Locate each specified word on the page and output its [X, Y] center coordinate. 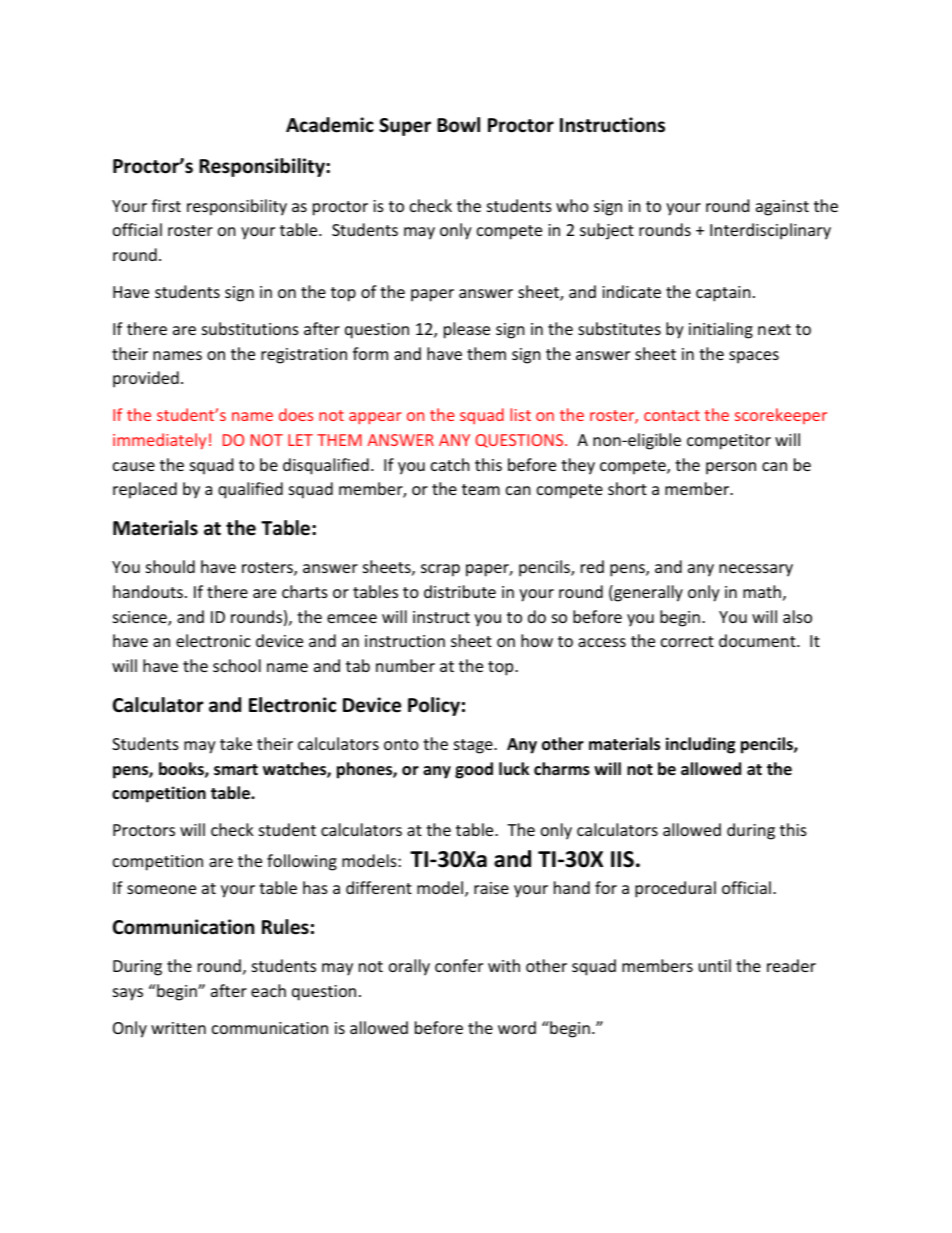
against [782, 208]
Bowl [458, 125]
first [166, 205]
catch [450, 464]
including [700, 745]
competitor [729, 442]
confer [459, 965]
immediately [159, 441]
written [178, 1028]
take [236, 743]
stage [474, 746]
